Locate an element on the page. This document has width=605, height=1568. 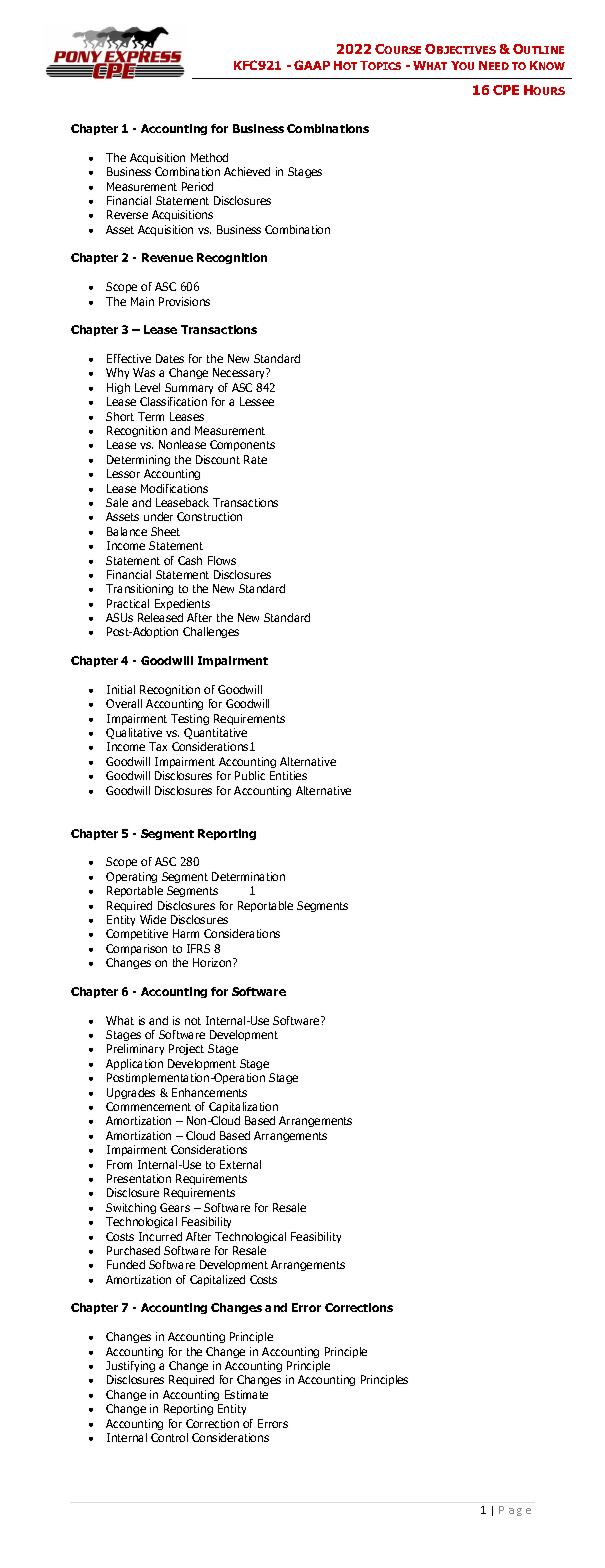
CPE is located at coordinates (506, 90).
